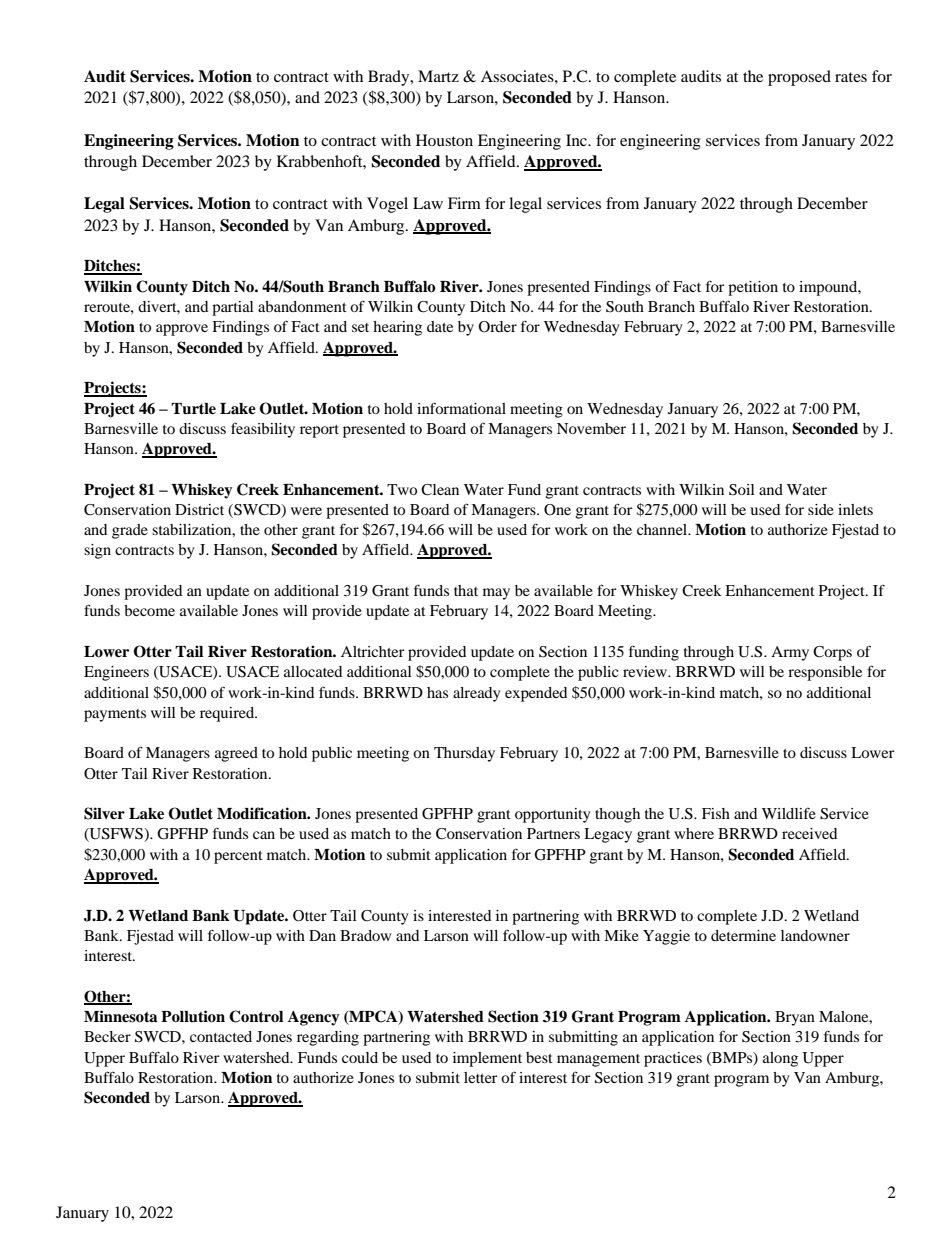 The image size is (952, 1233). Describe the element at coordinates (438, 76) in the image. I see `Martz` at that location.
